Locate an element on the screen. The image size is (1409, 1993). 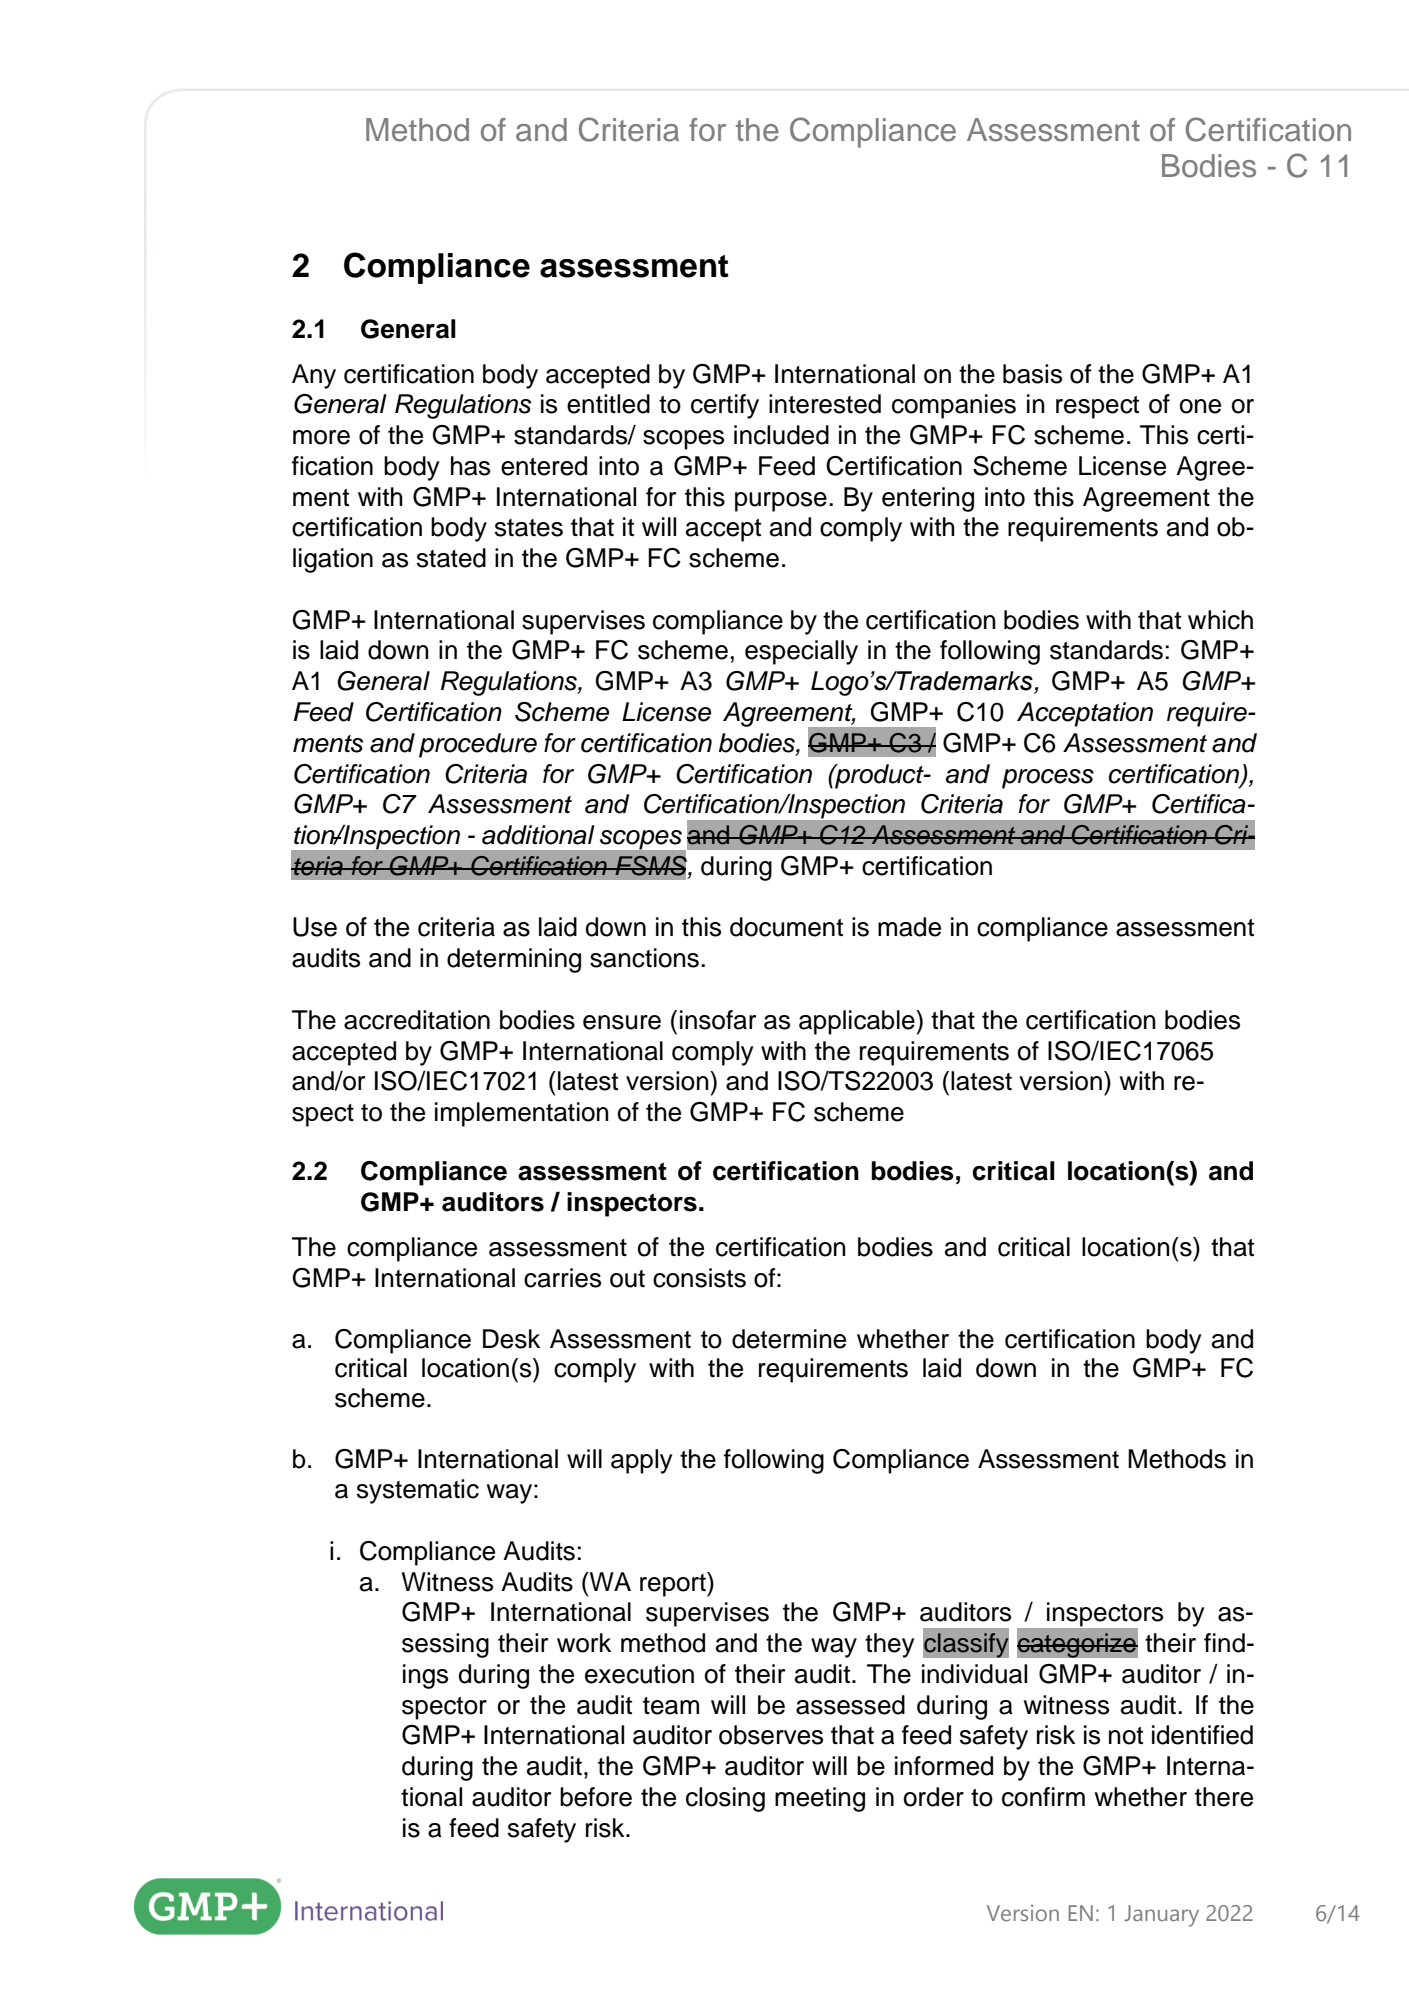
before is located at coordinates (596, 1797).
